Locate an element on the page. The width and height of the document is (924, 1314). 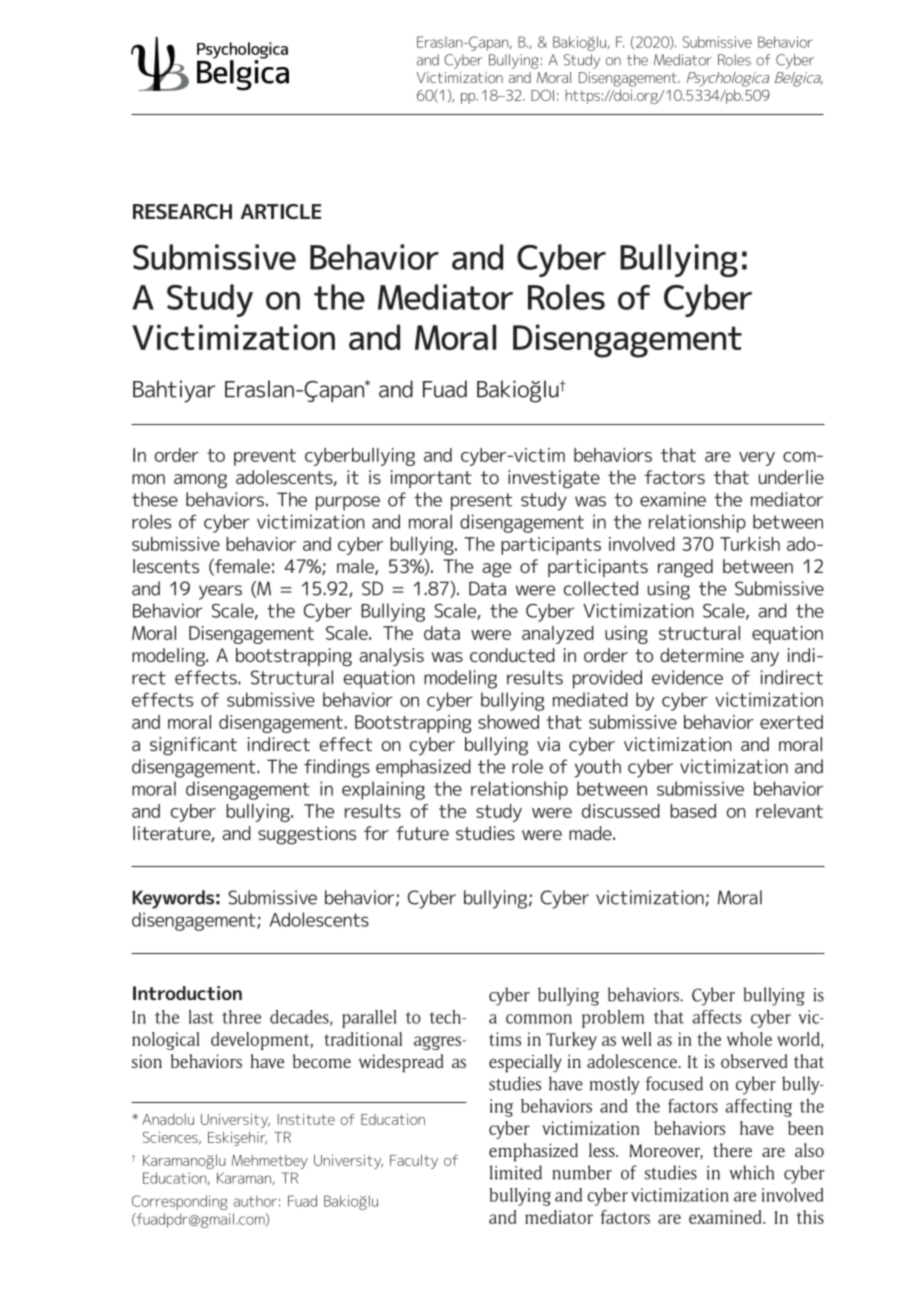
author is located at coordinates (255, 1201).
